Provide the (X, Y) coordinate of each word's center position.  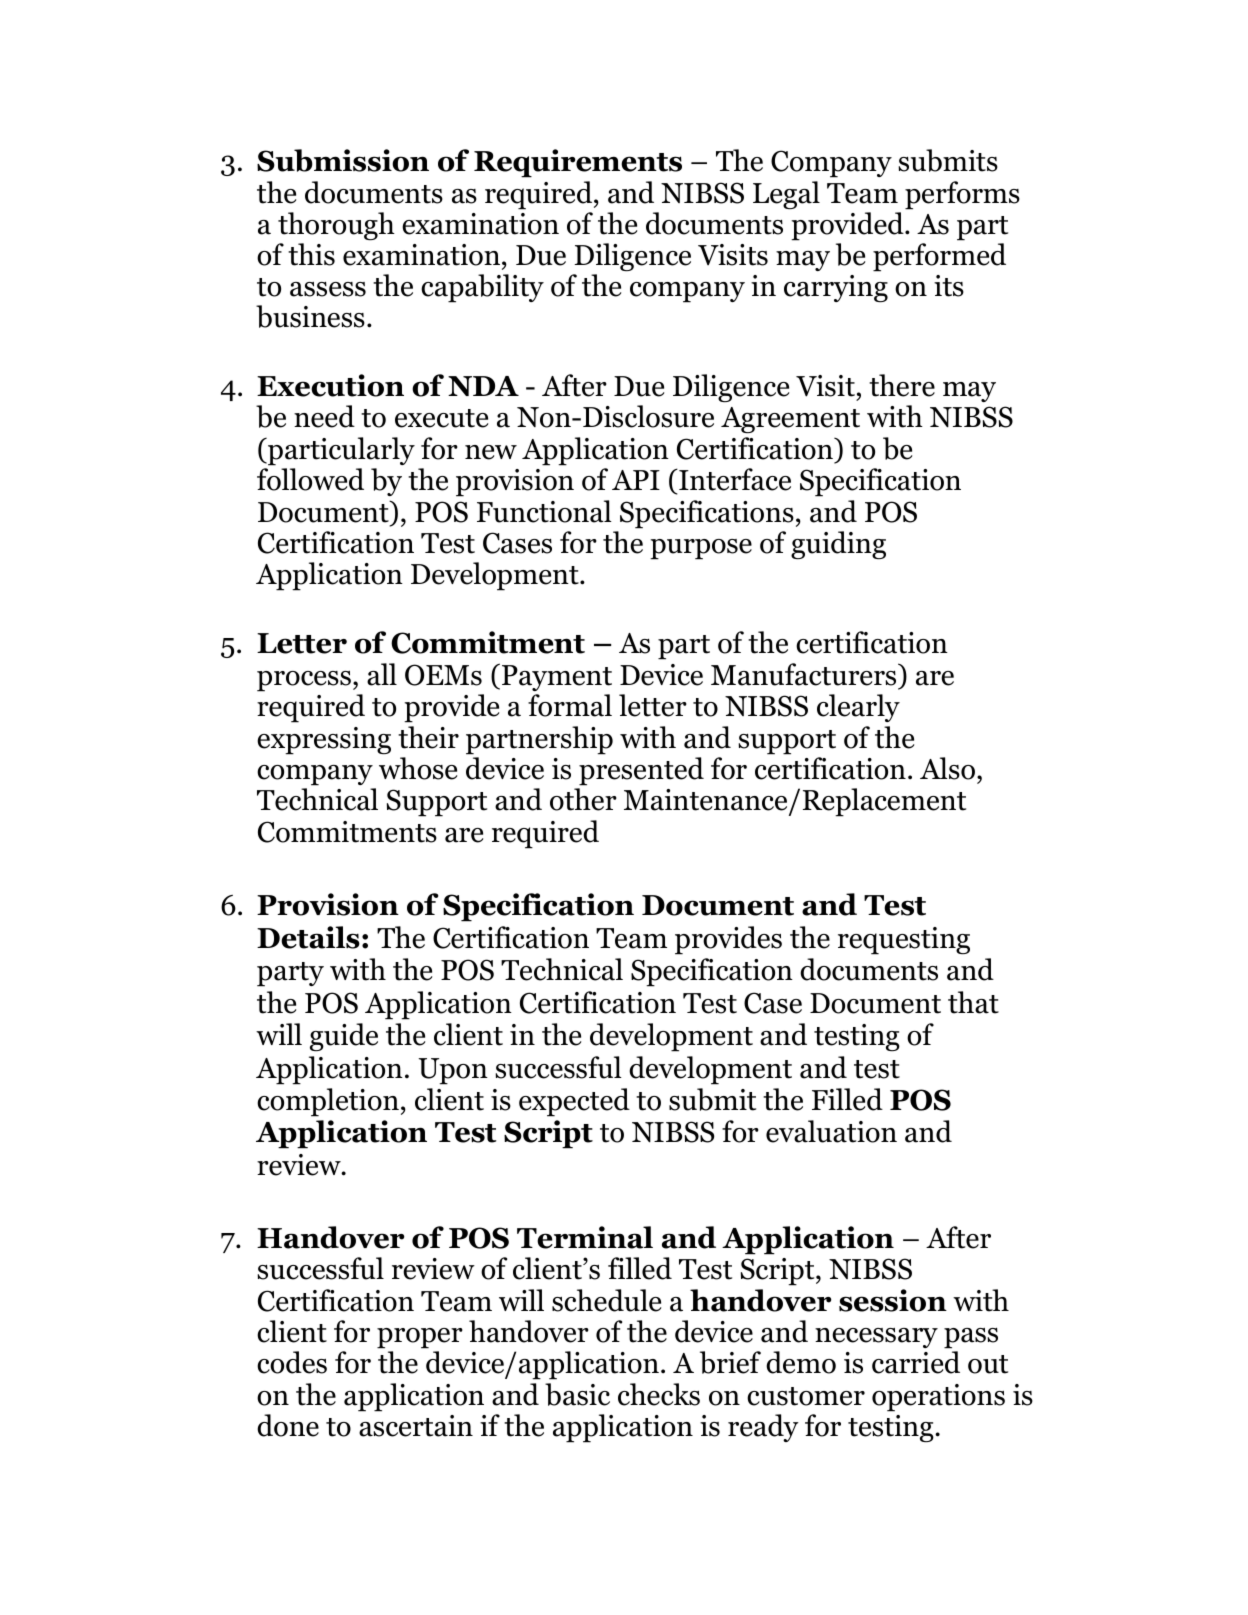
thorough (336, 226)
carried (916, 1362)
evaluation (831, 1131)
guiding (838, 545)
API (636, 480)
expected (574, 1102)
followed (310, 479)
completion (328, 1102)
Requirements (578, 163)
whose (418, 768)
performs (962, 195)
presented (641, 771)
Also (947, 768)
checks (659, 1394)
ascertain (416, 1426)
